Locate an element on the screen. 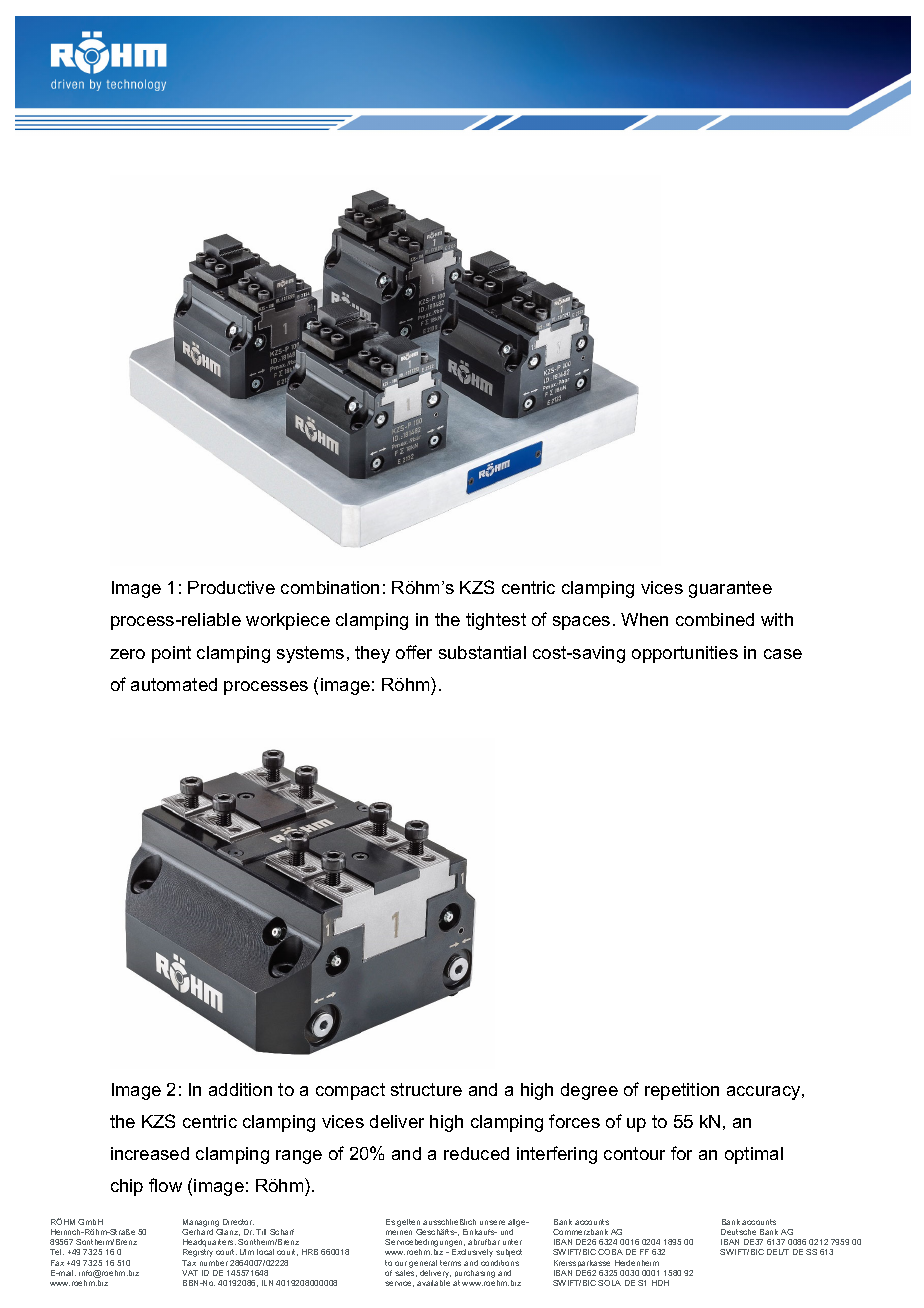 This screenshot has height=1308, width=924. tightest is located at coordinates (496, 621).
